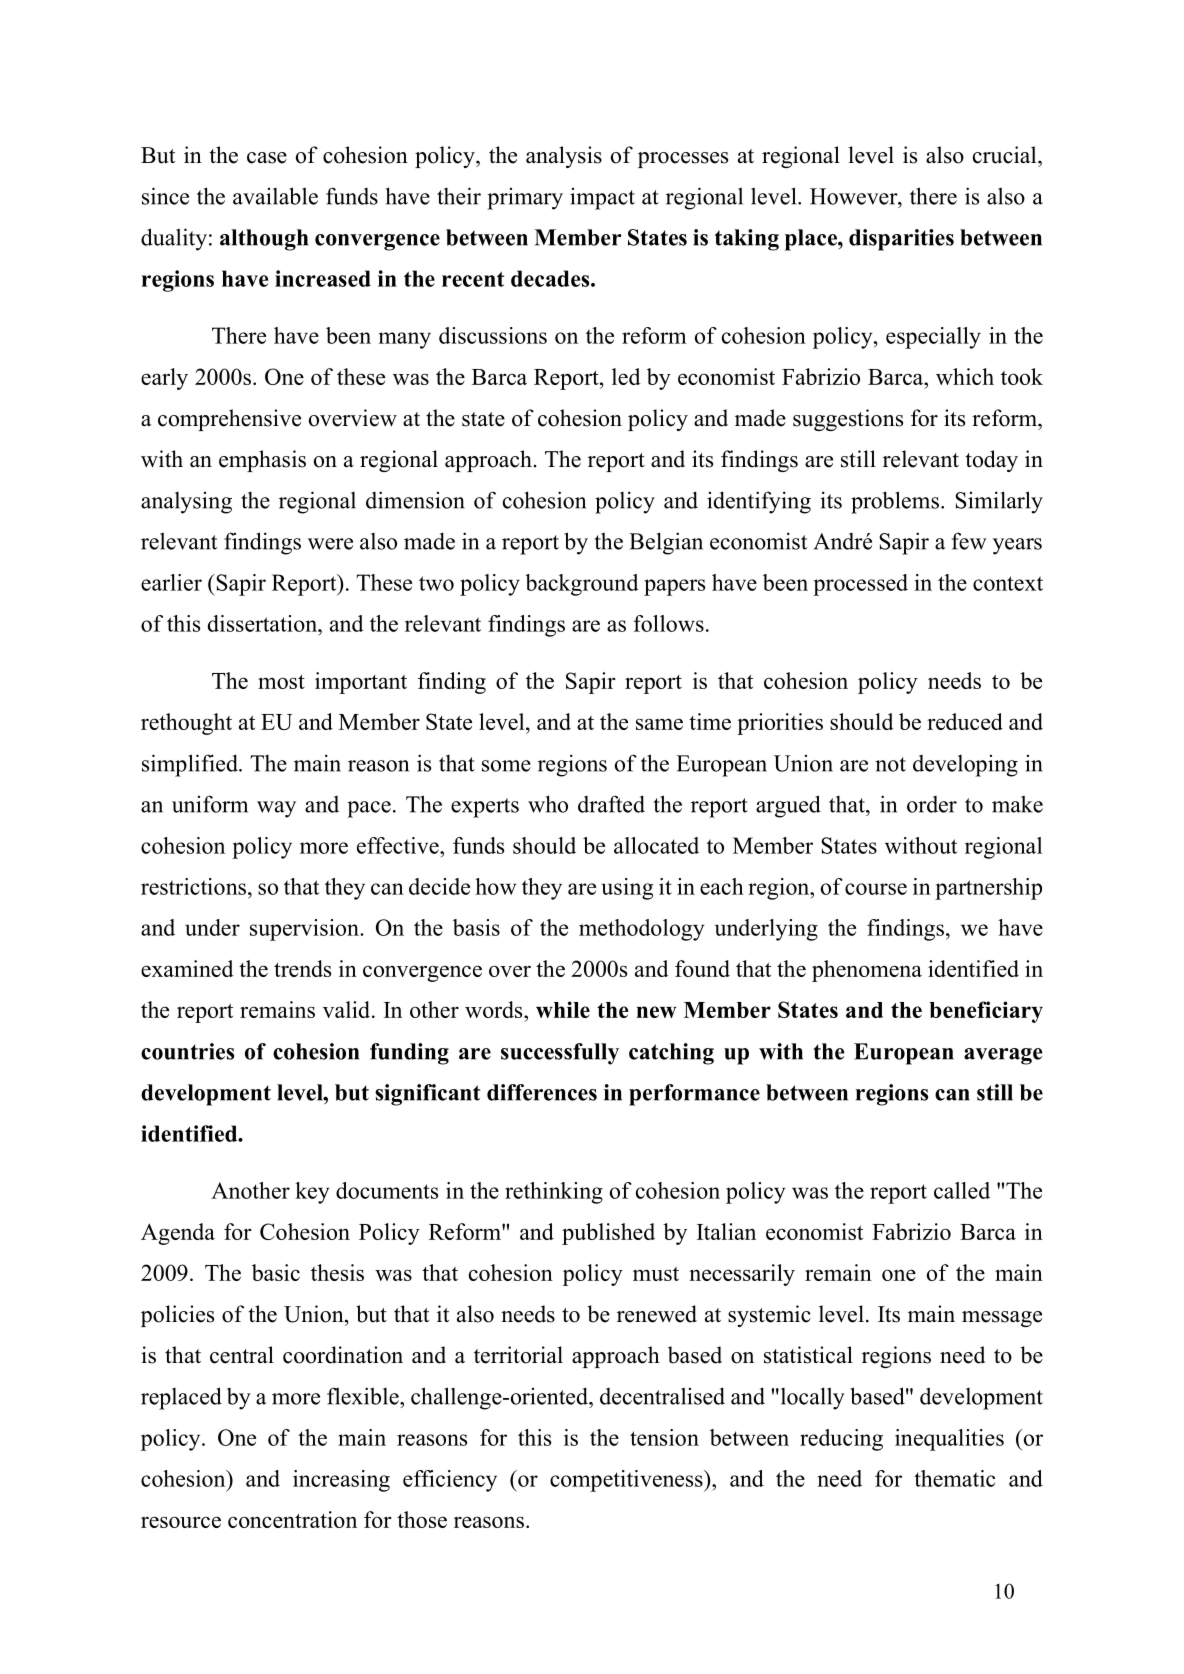  What do you see at coordinates (954, 1478) in the screenshot?
I see `thematic` at bounding box center [954, 1478].
